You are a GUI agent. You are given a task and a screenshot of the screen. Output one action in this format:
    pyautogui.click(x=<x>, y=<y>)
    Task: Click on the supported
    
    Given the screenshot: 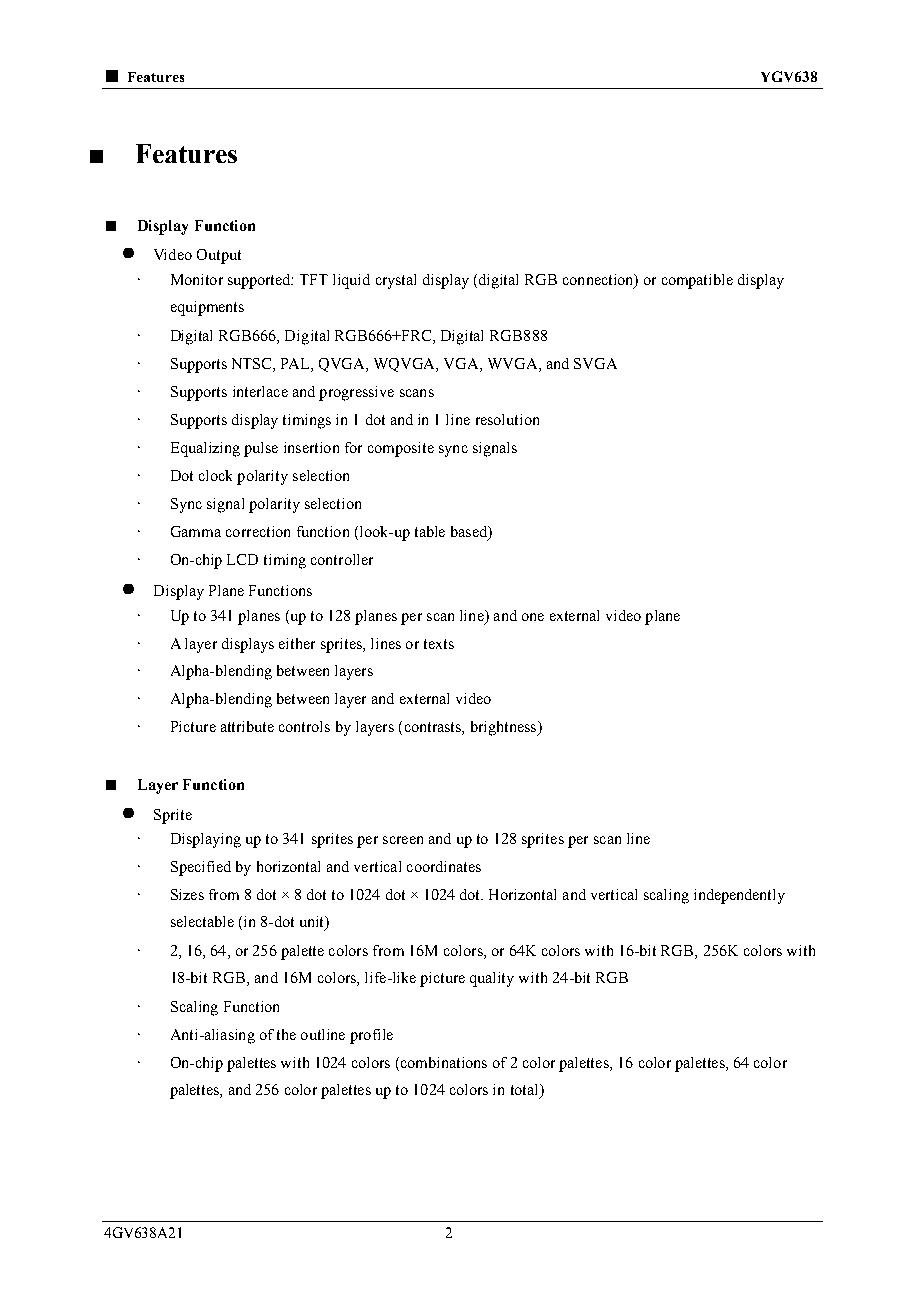 What is the action you would take?
    pyautogui.click(x=260, y=281)
